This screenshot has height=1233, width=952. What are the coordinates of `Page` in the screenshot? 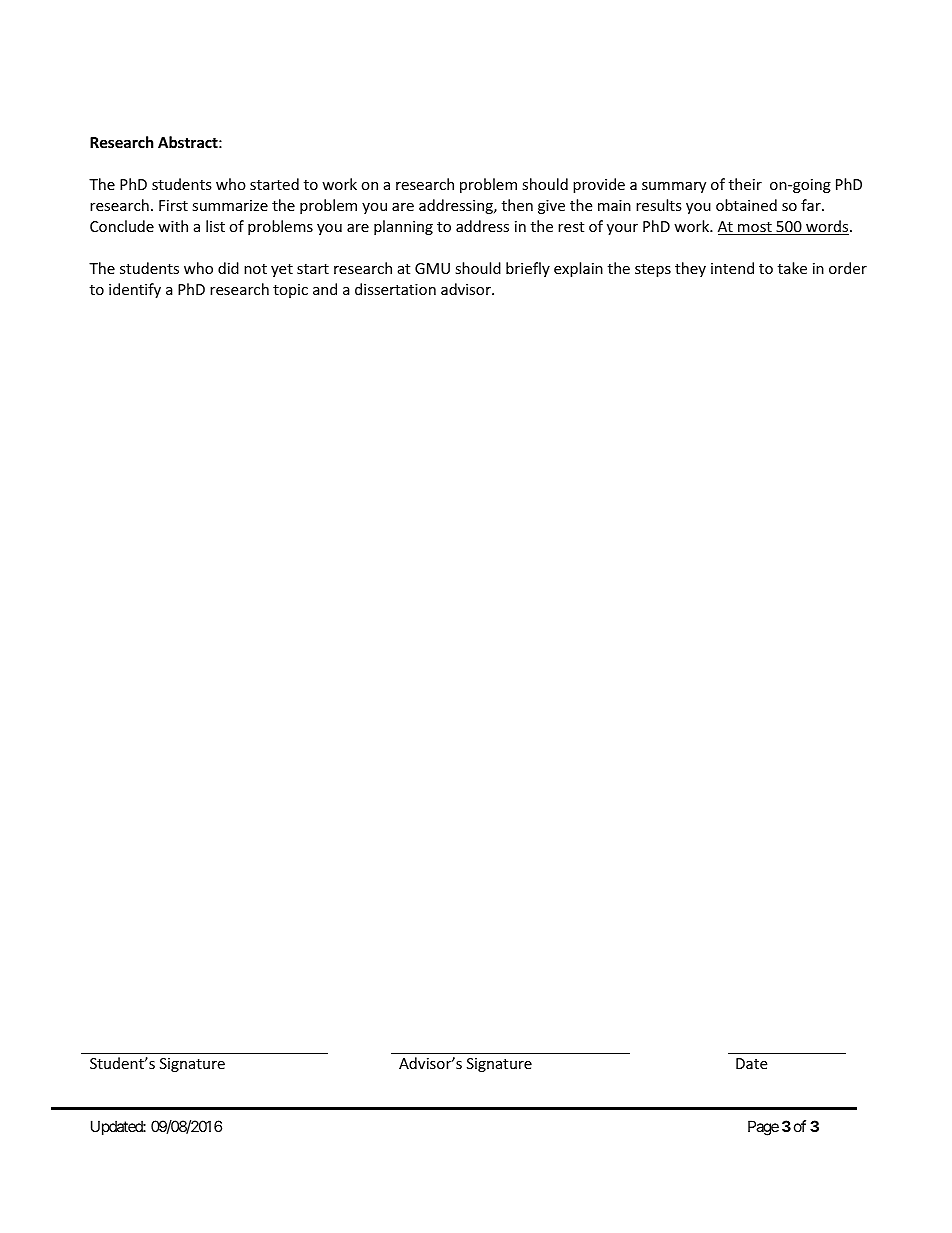 It's located at (763, 1128).
